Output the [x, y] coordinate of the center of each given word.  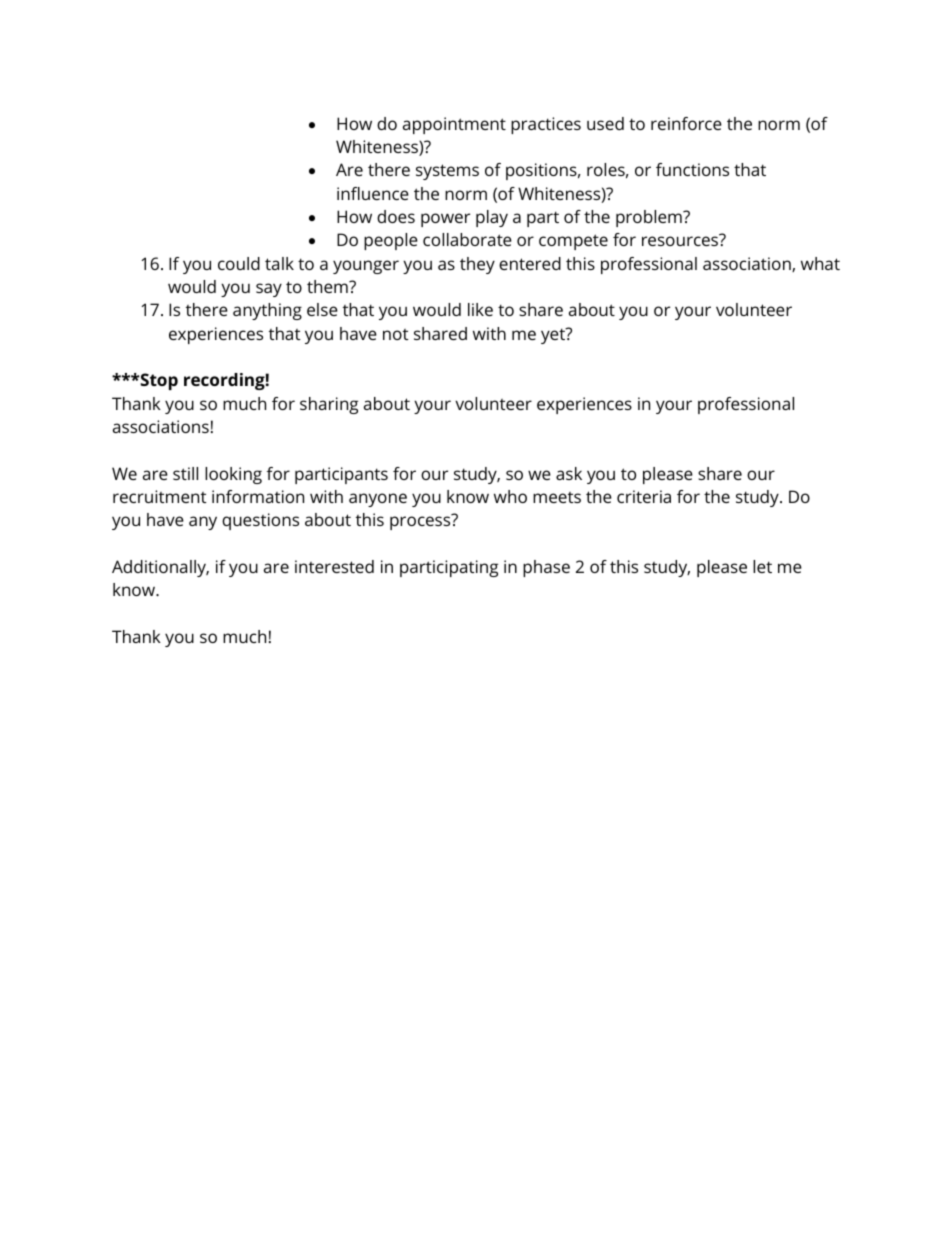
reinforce [686, 123]
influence [373, 193]
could [239, 263]
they [477, 265]
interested [334, 566]
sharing [329, 405]
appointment [454, 125]
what [820, 263]
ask [569, 473]
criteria [644, 496]
